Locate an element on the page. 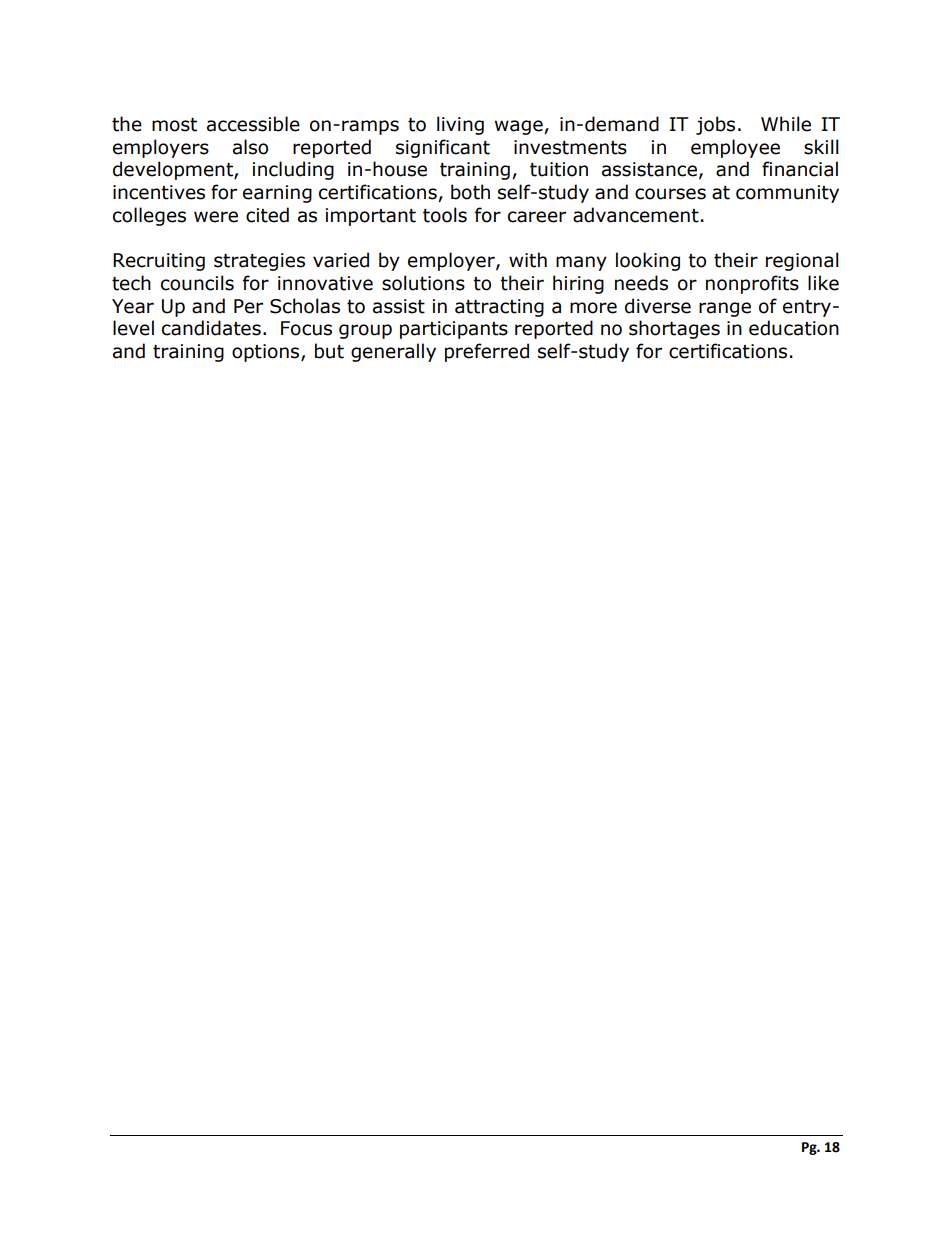 This page has height=1233, width=952. most is located at coordinates (174, 125).
